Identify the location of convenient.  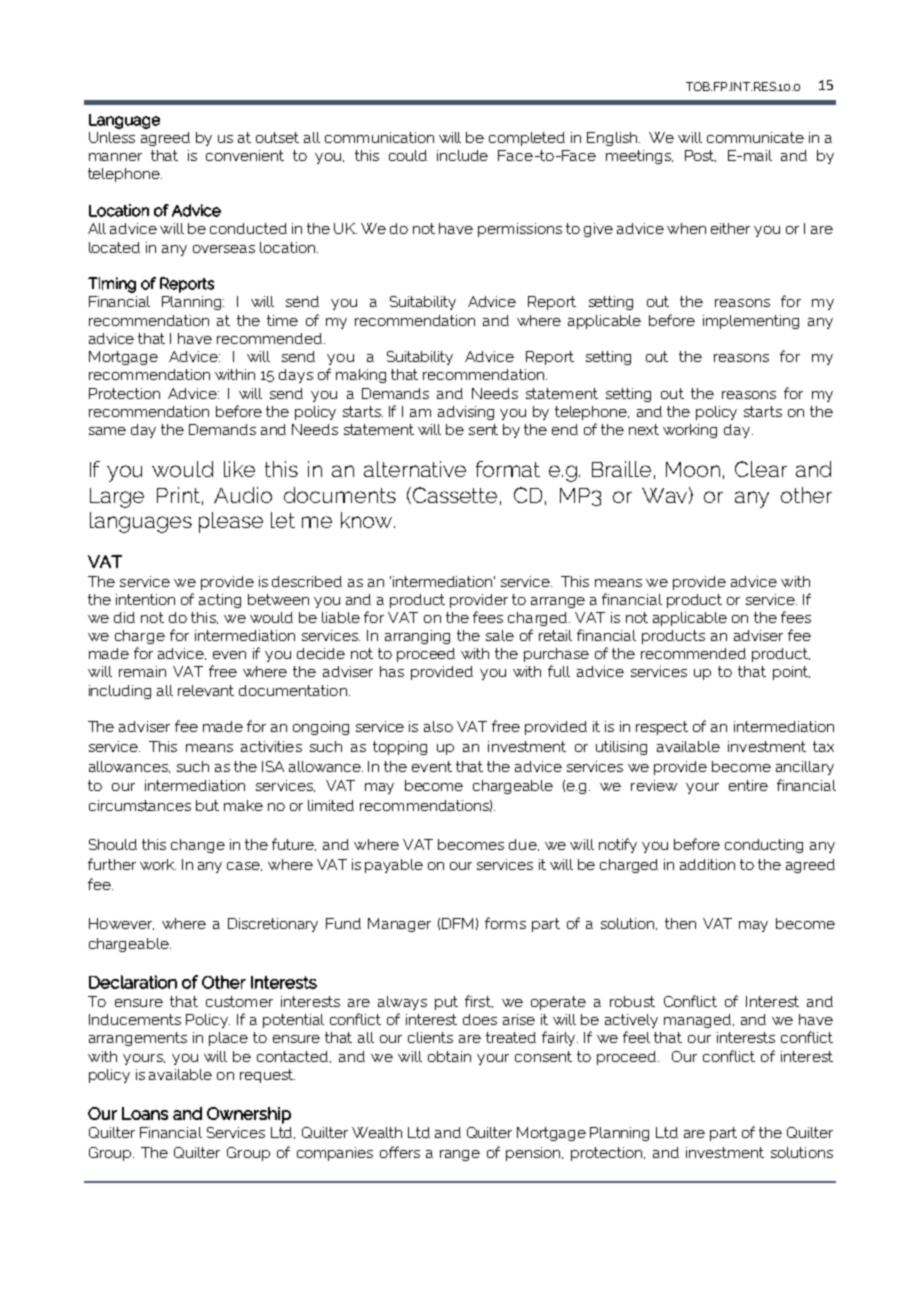
(245, 155).
